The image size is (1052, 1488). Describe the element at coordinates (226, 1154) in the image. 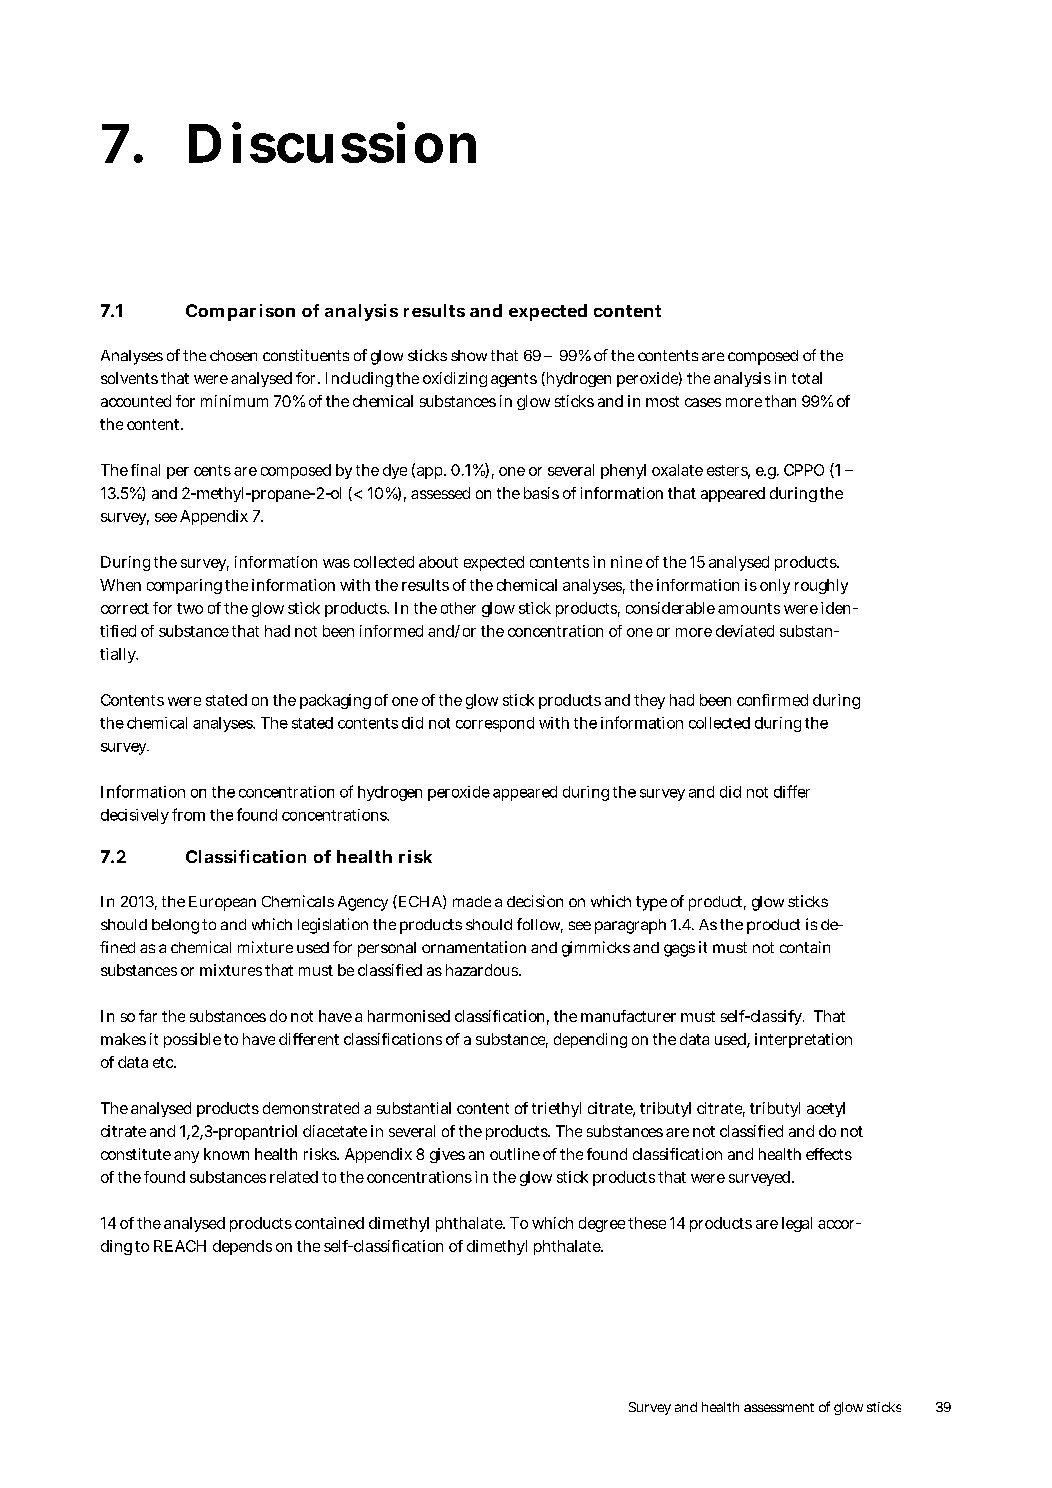

I see `known` at that location.
